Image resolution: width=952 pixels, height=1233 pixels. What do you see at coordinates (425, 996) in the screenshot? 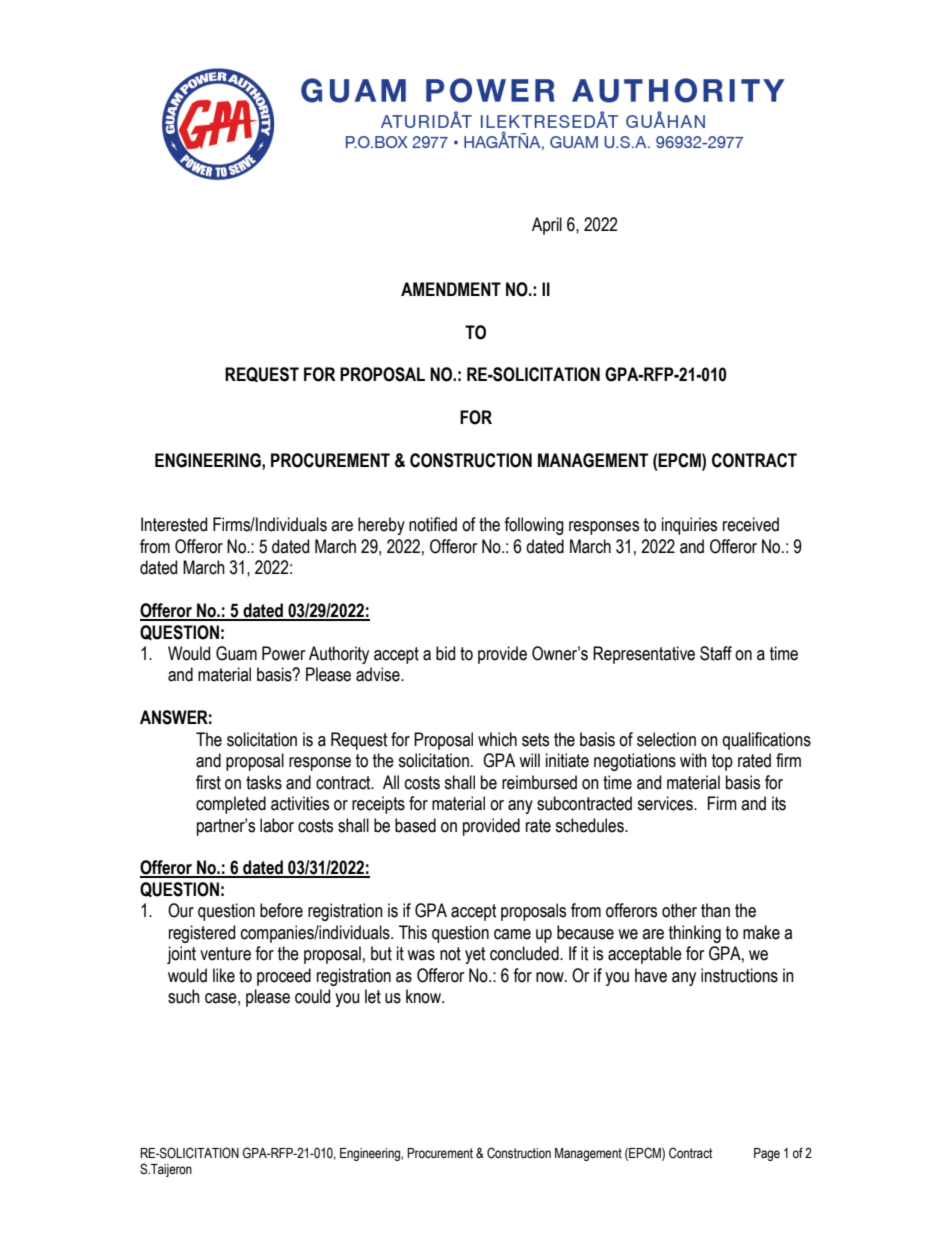
I see `know` at bounding box center [425, 996].
